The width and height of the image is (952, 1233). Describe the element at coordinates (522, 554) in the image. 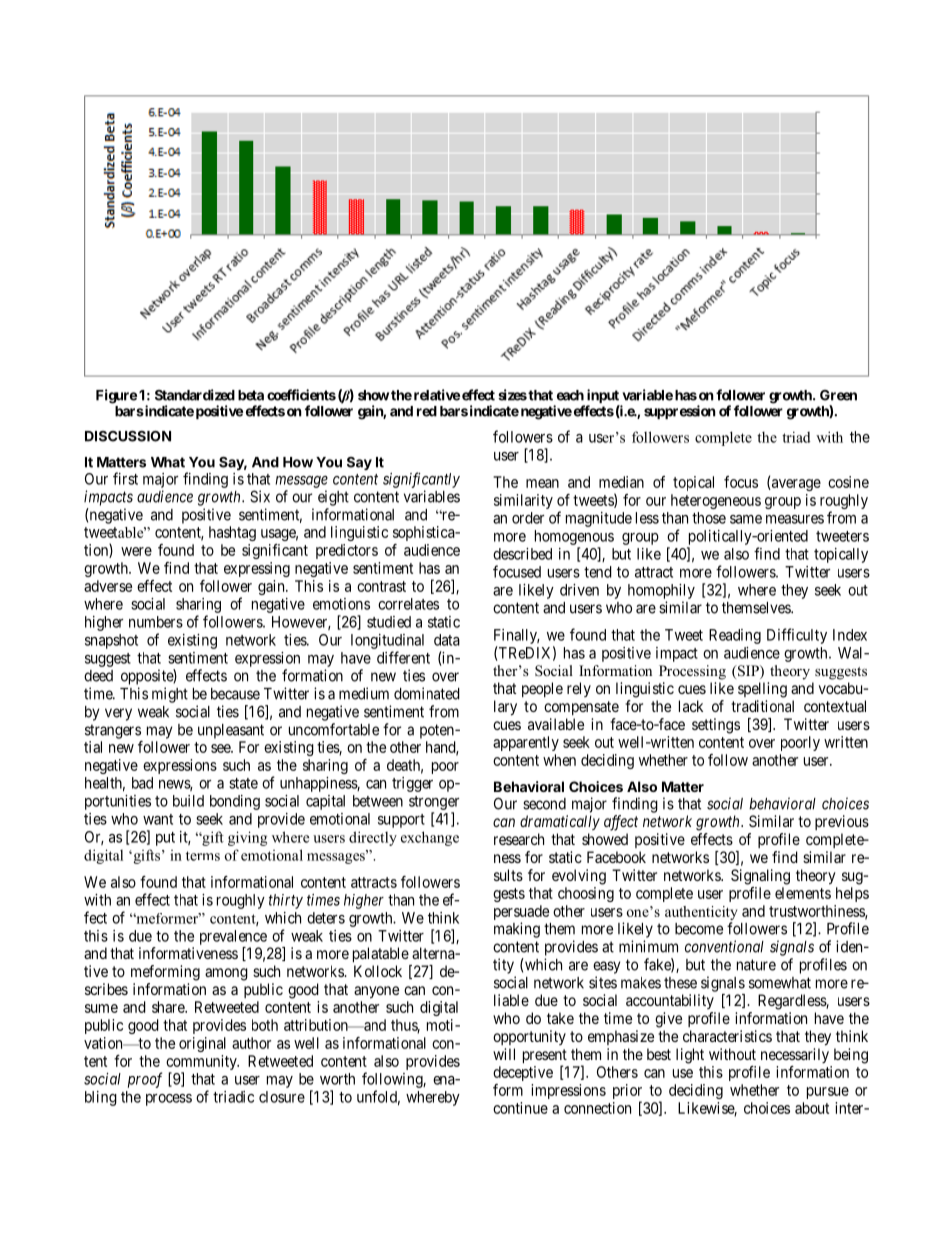

I see `described` at that location.
